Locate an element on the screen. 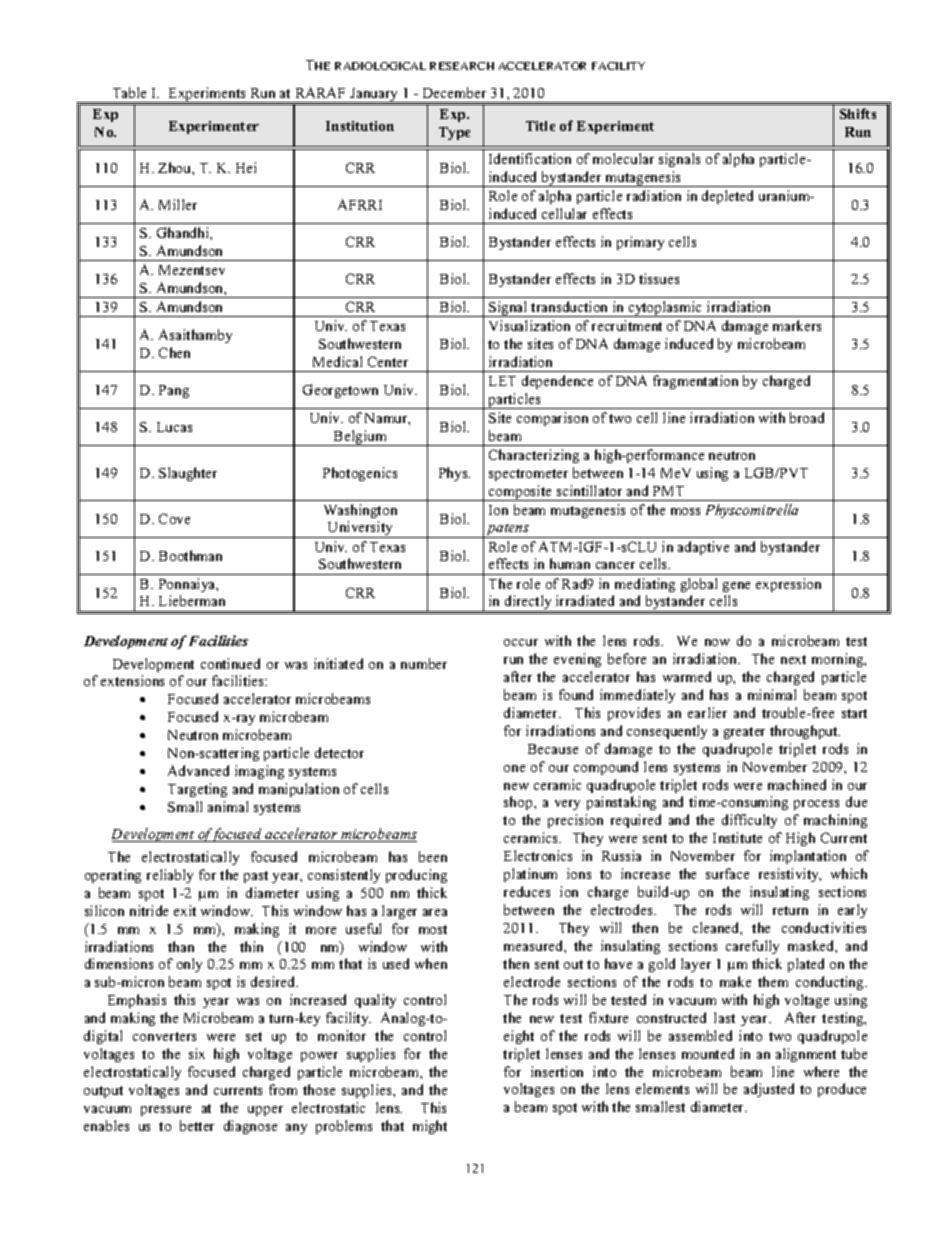 The image size is (952, 1233). Table is located at coordinates (129, 92).
